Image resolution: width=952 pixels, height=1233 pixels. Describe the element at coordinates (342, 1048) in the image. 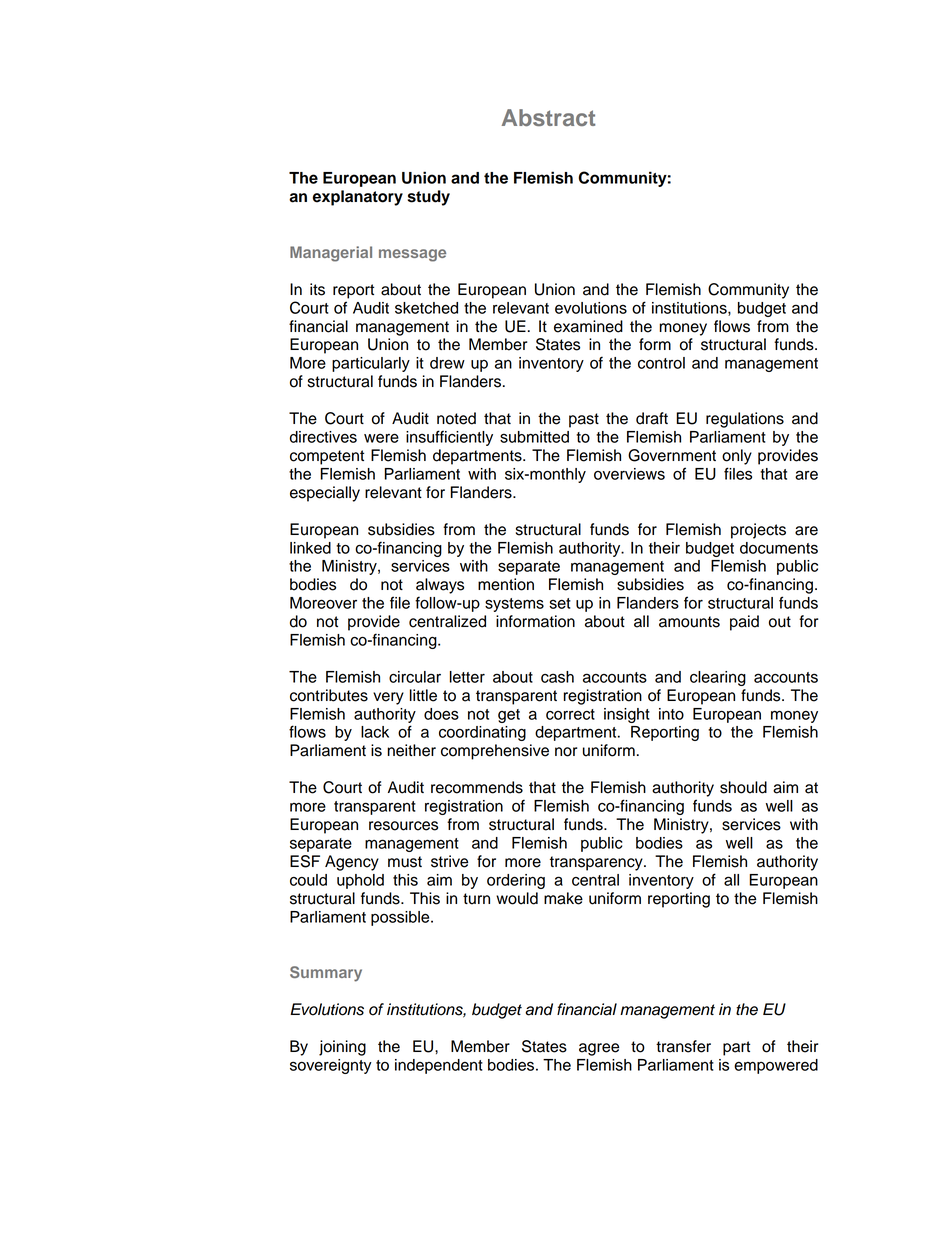

I see `joining` at that location.
